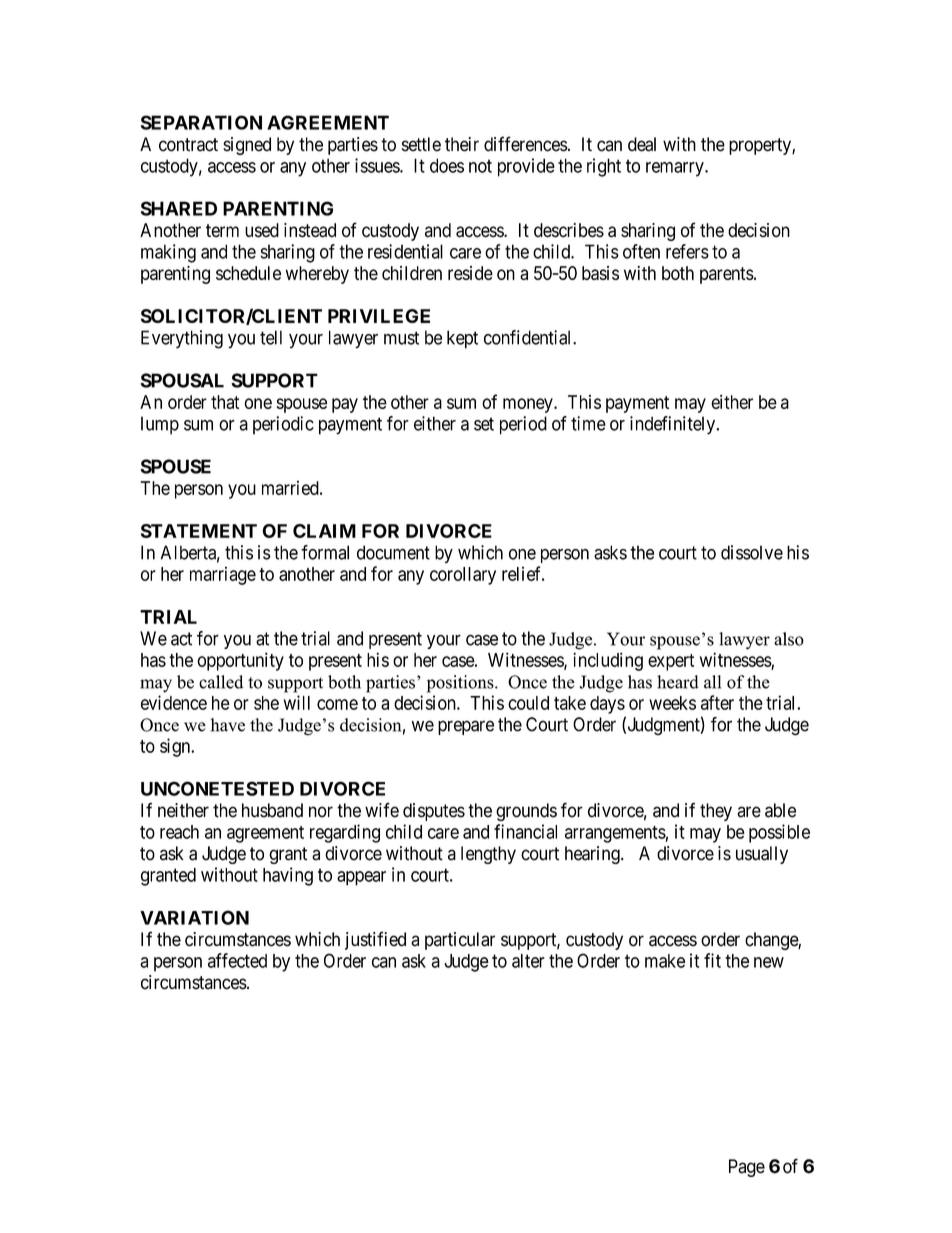 This image has width=952, height=1233. Describe the element at coordinates (237, 960) in the image. I see `affected` at that location.
